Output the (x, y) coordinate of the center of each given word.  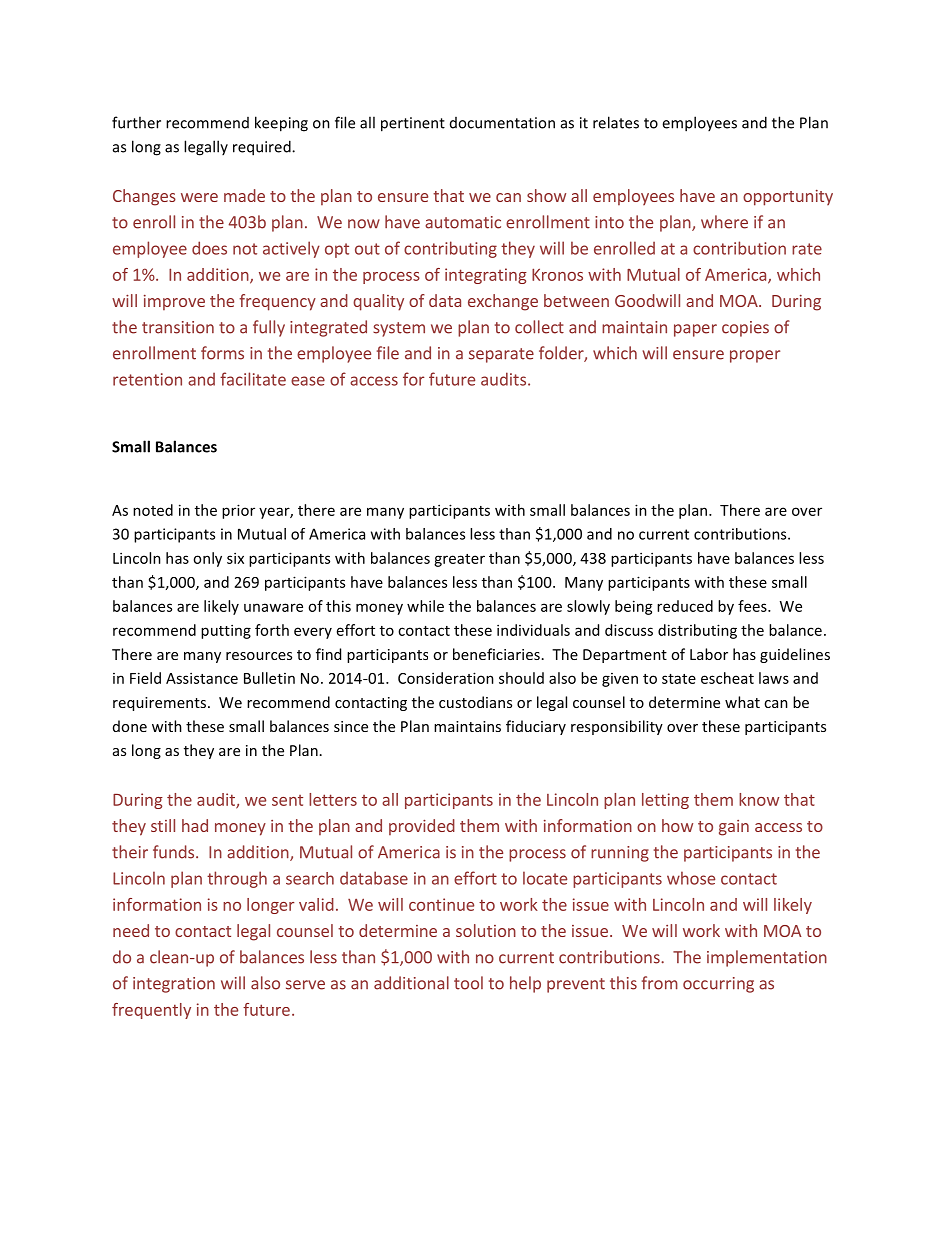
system (399, 329)
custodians (475, 702)
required (263, 148)
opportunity (788, 198)
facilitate (253, 379)
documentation (502, 123)
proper (755, 356)
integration (174, 985)
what (742, 702)
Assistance (202, 678)
